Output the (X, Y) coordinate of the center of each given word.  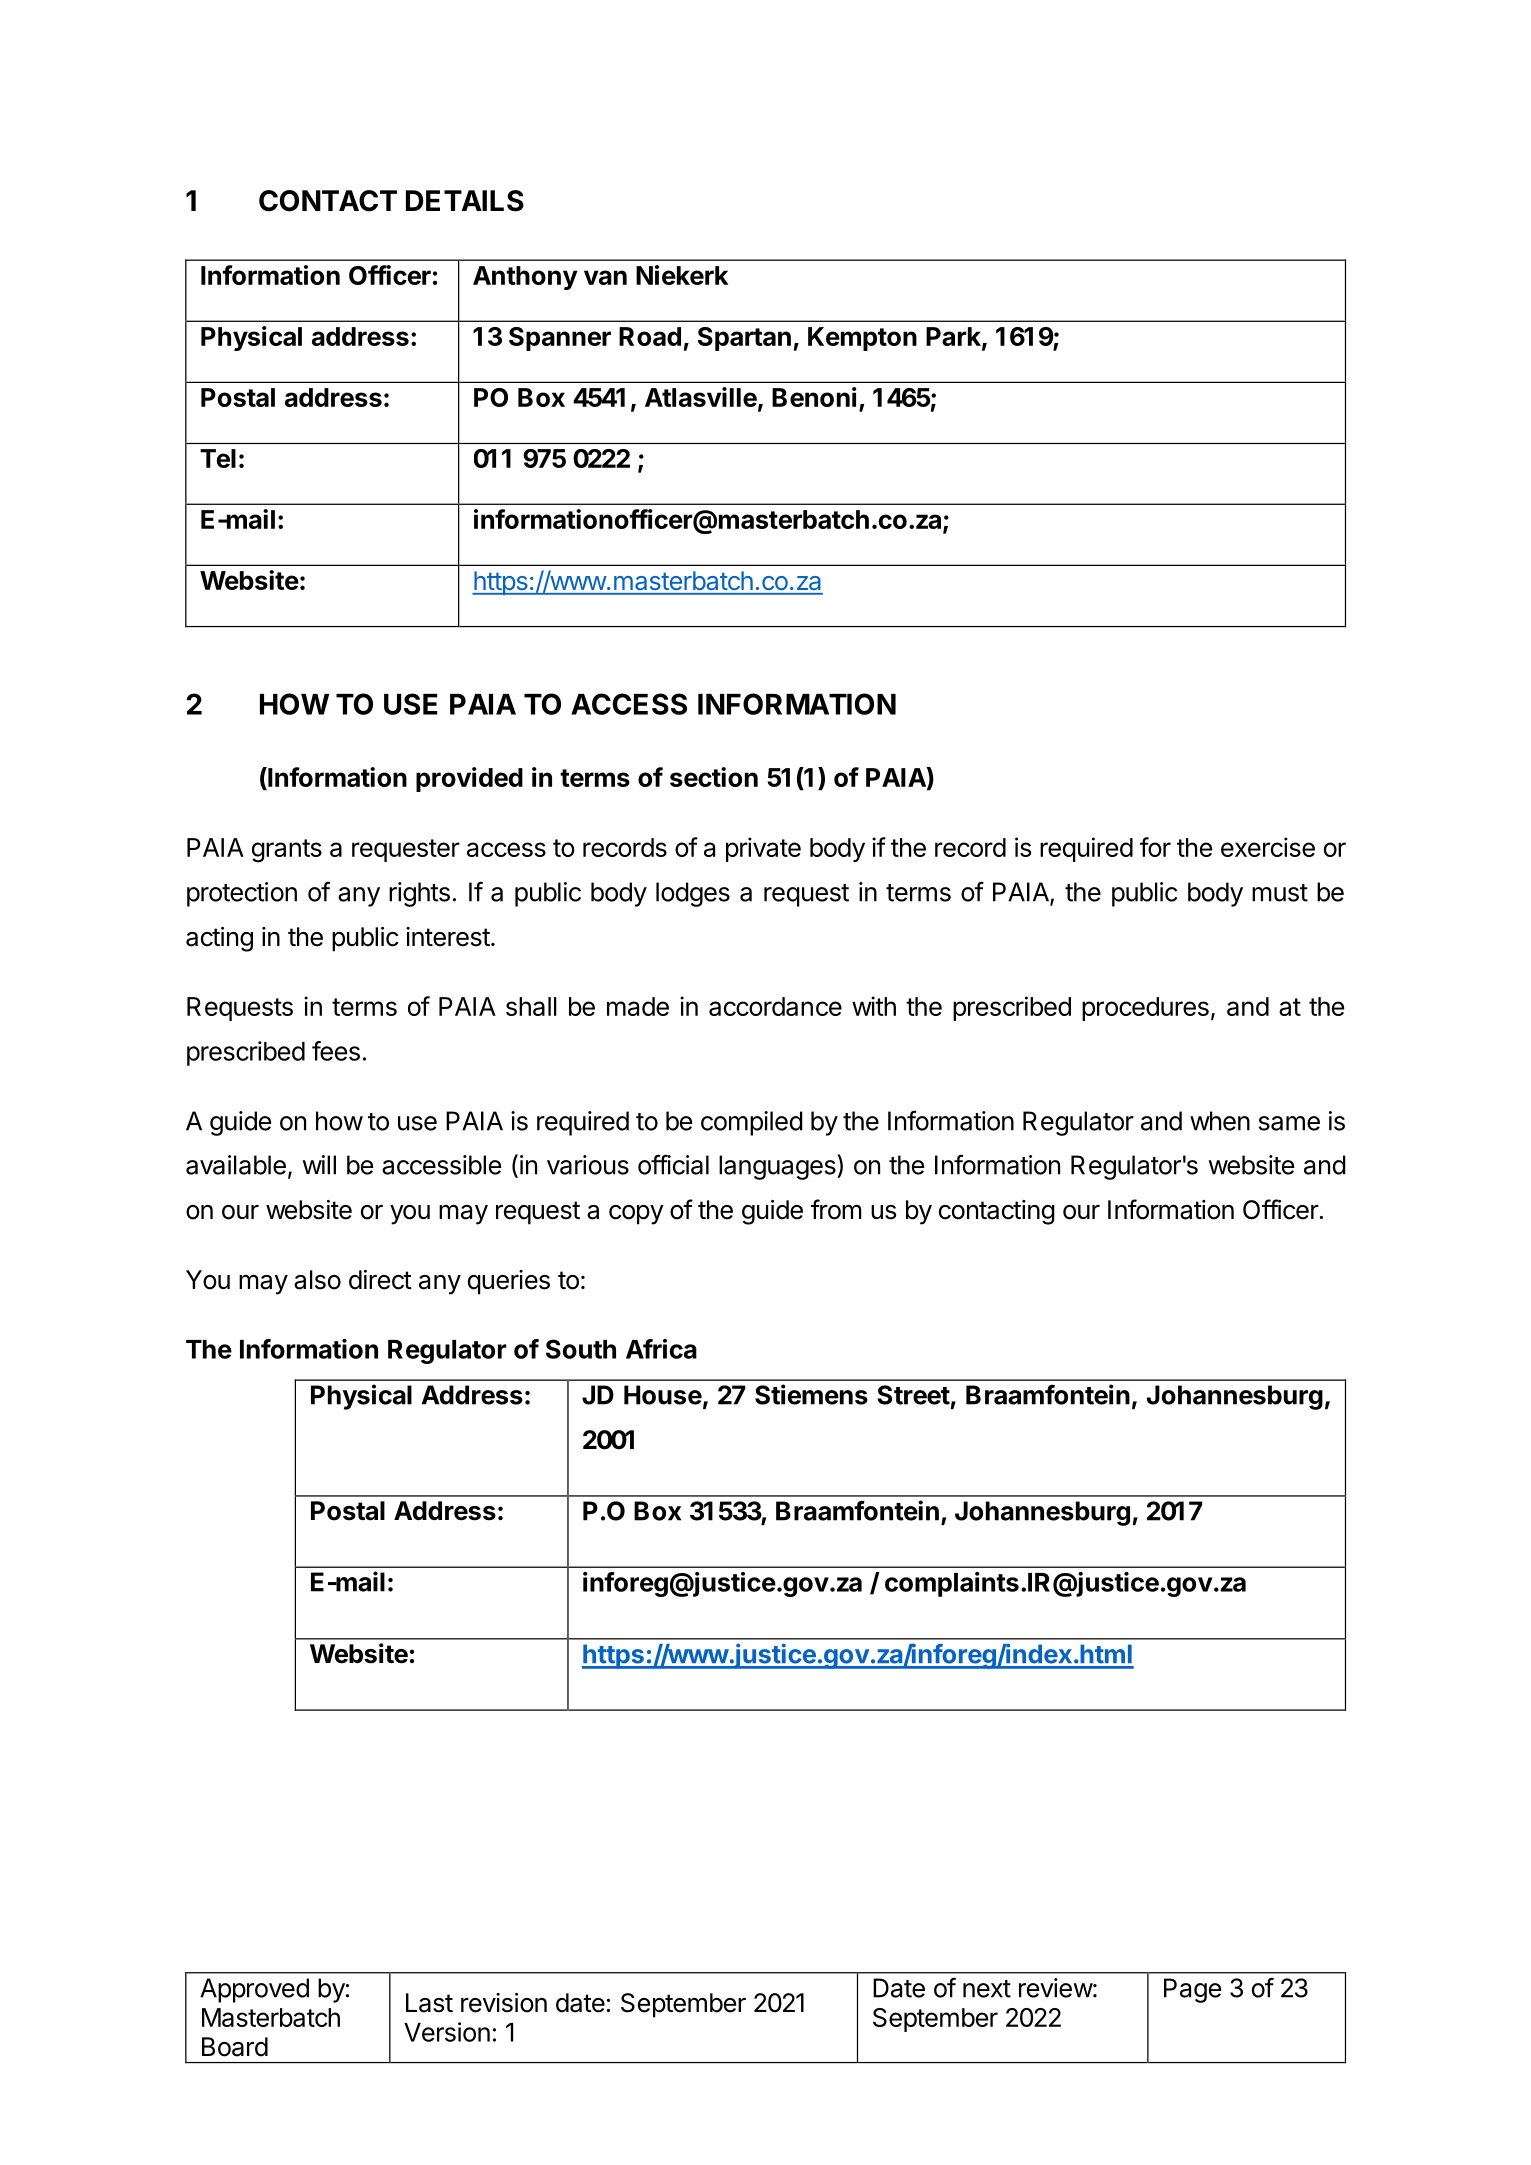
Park (954, 337)
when (1220, 1121)
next (987, 1989)
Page (1192, 1990)
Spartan (744, 339)
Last (429, 2003)
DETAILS (465, 201)
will (319, 1165)
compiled (752, 1123)
